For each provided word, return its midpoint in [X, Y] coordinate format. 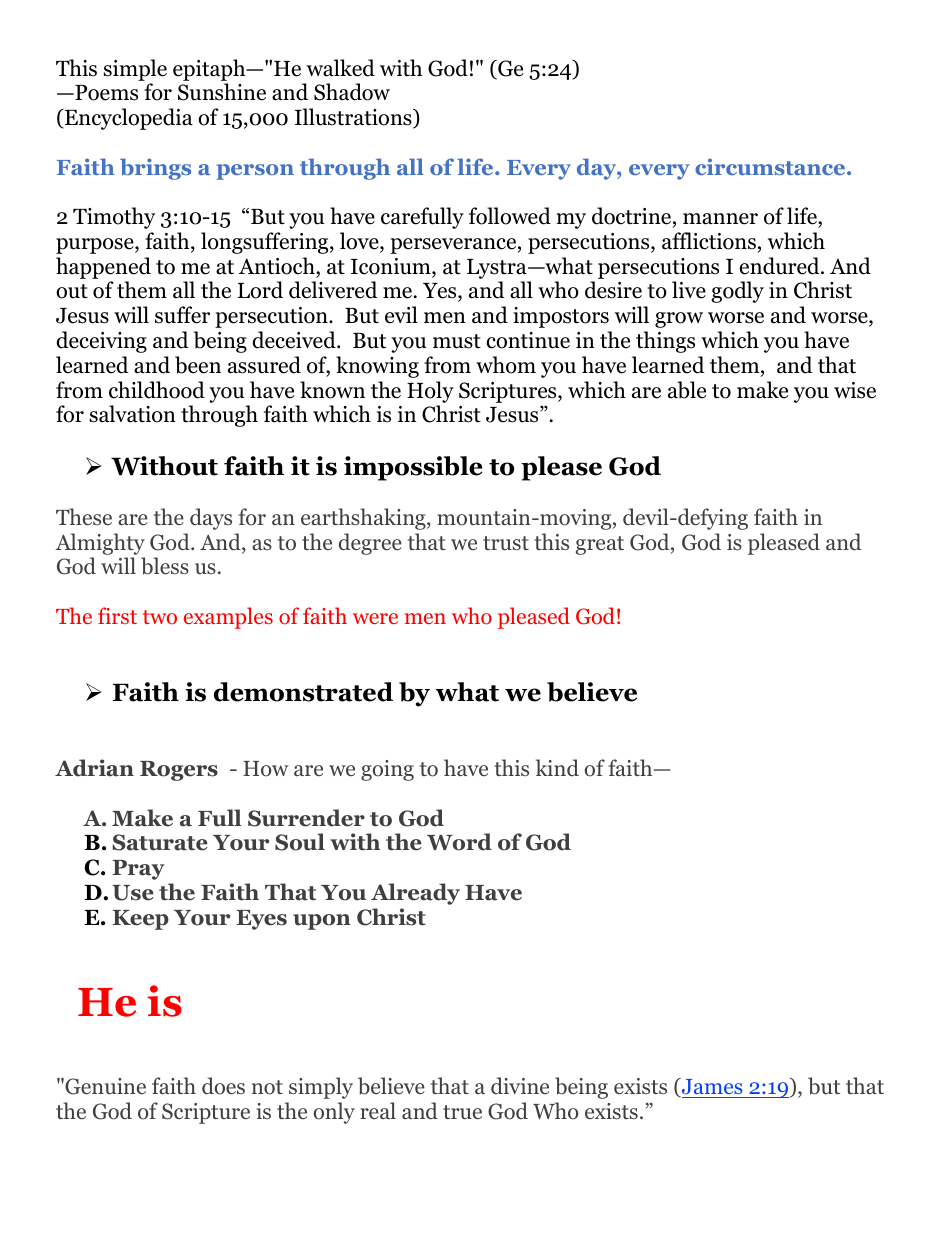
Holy [430, 392]
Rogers [179, 771]
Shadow [352, 92]
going [387, 770]
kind [557, 768]
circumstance [771, 166]
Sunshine [222, 92]
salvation [133, 414]
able [687, 390]
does [223, 1086]
